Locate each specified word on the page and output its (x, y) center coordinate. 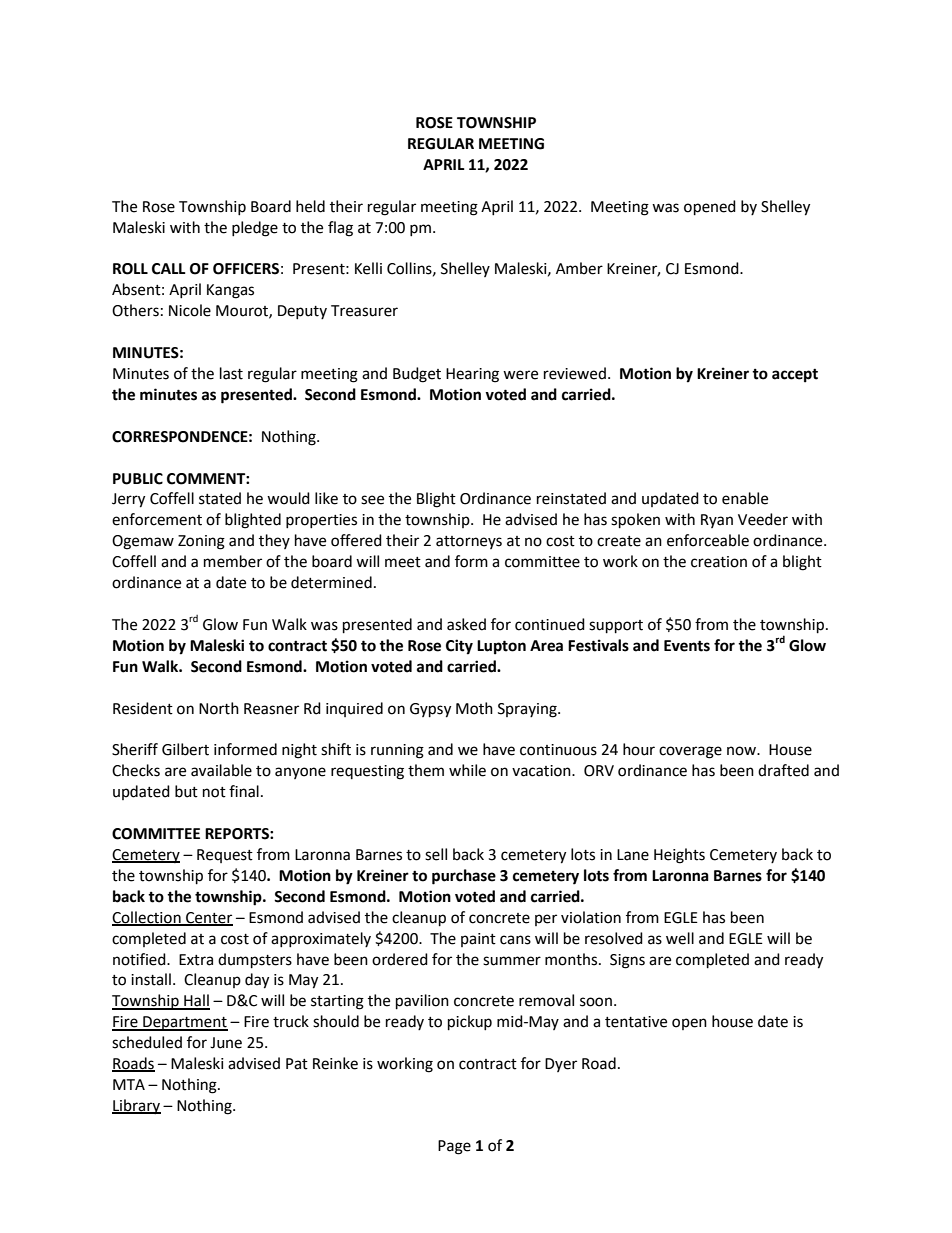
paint (478, 940)
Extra (196, 960)
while (467, 770)
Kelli (368, 268)
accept (795, 376)
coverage (690, 752)
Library (136, 1106)
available (221, 770)
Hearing (472, 375)
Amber (579, 268)
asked (466, 624)
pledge (255, 229)
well (680, 938)
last (231, 373)
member (233, 561)
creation (719, 562)
